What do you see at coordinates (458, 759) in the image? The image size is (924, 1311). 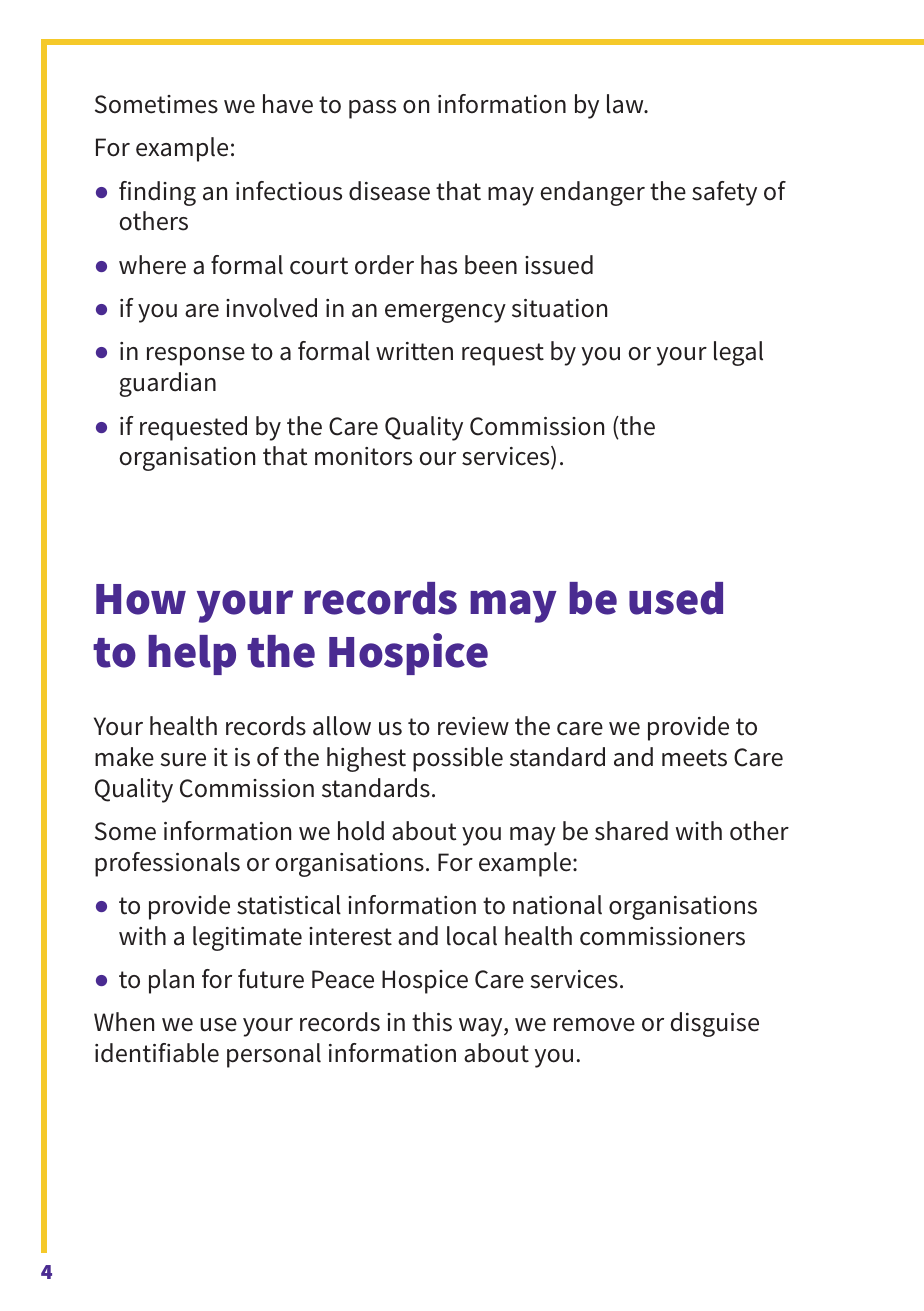 I see `possible` at bounding box center [458, 759].
